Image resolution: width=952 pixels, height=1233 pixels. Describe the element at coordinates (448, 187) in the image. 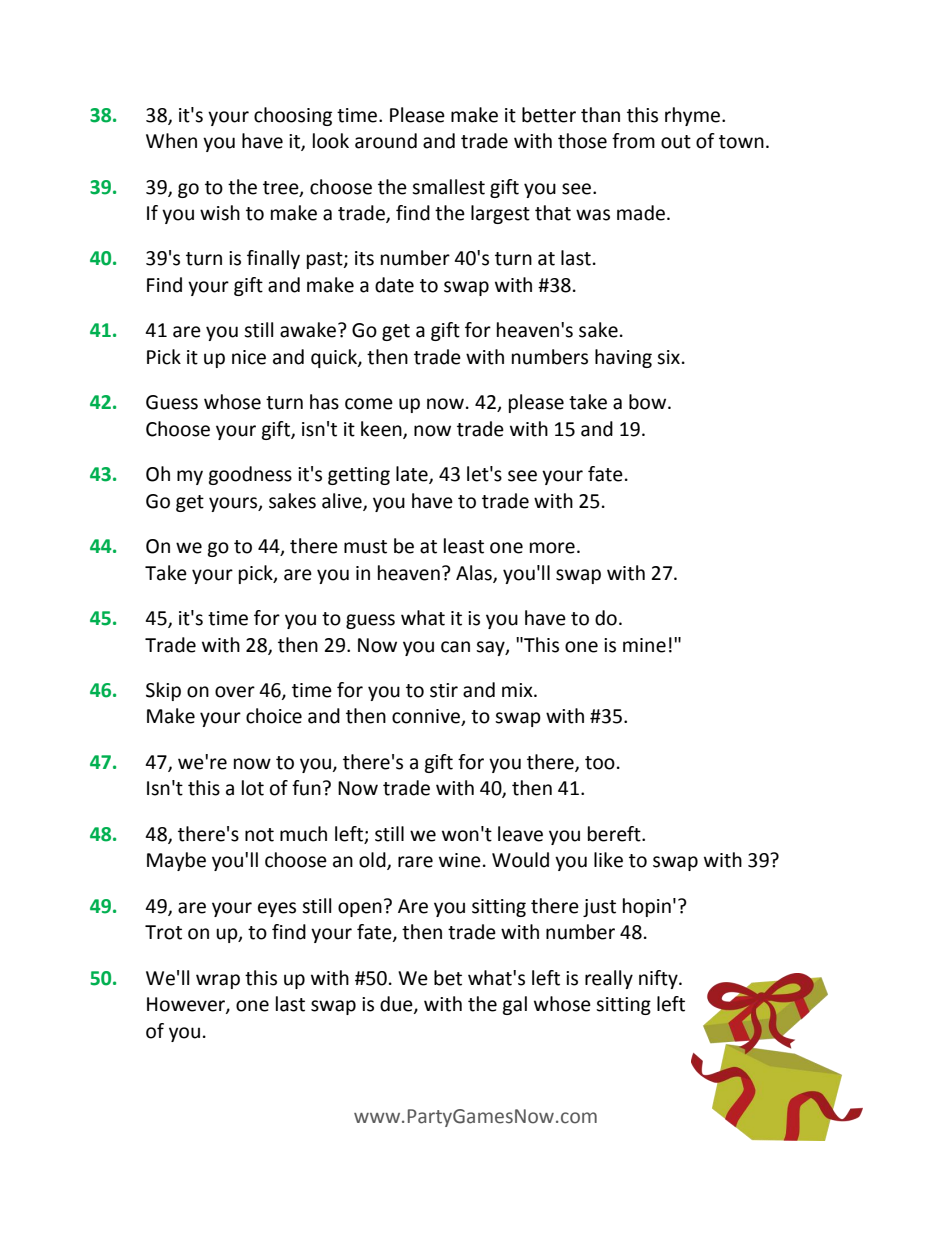

I see `smallest` at that location.
